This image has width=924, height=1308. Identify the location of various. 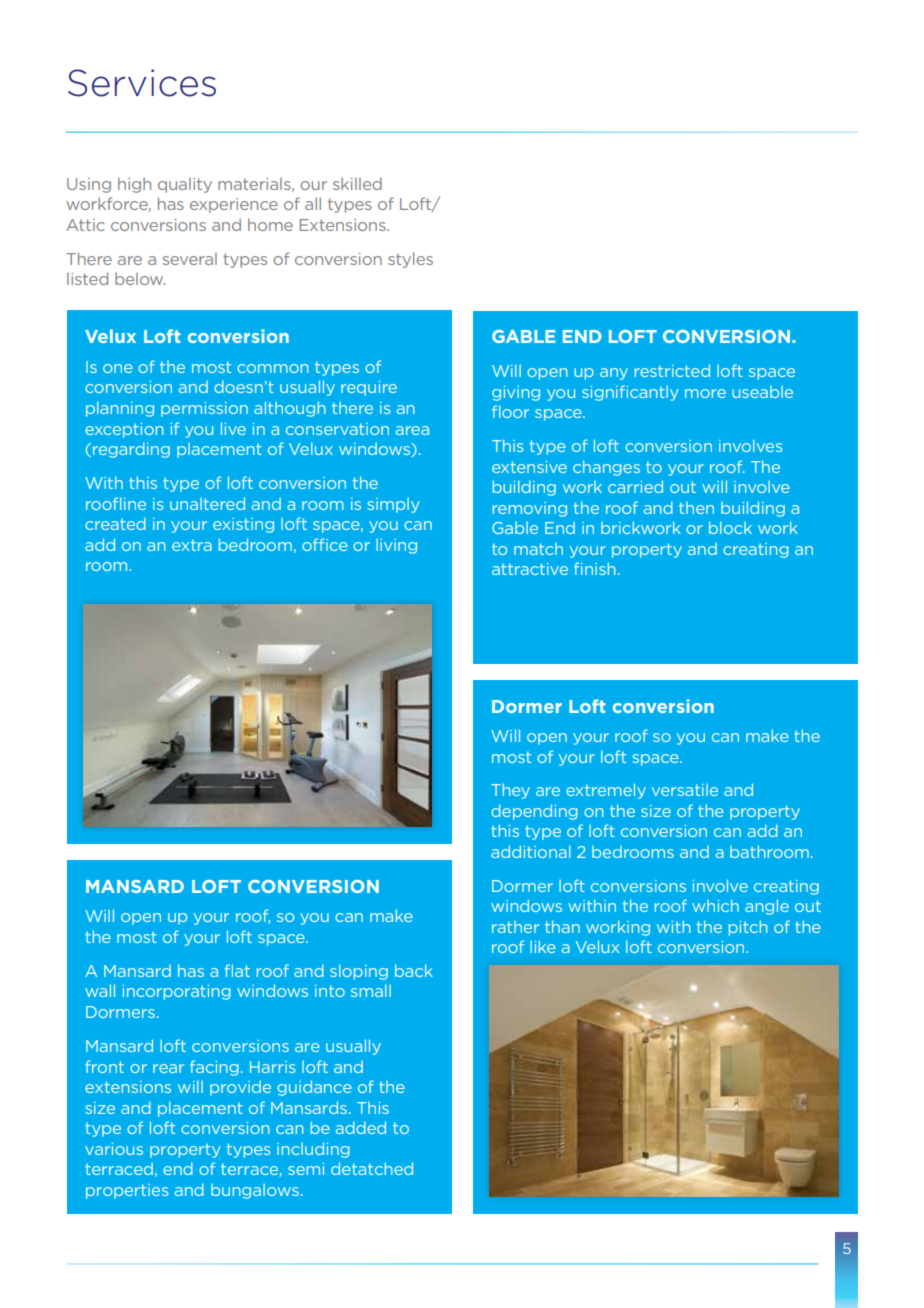
(114, 1149).
